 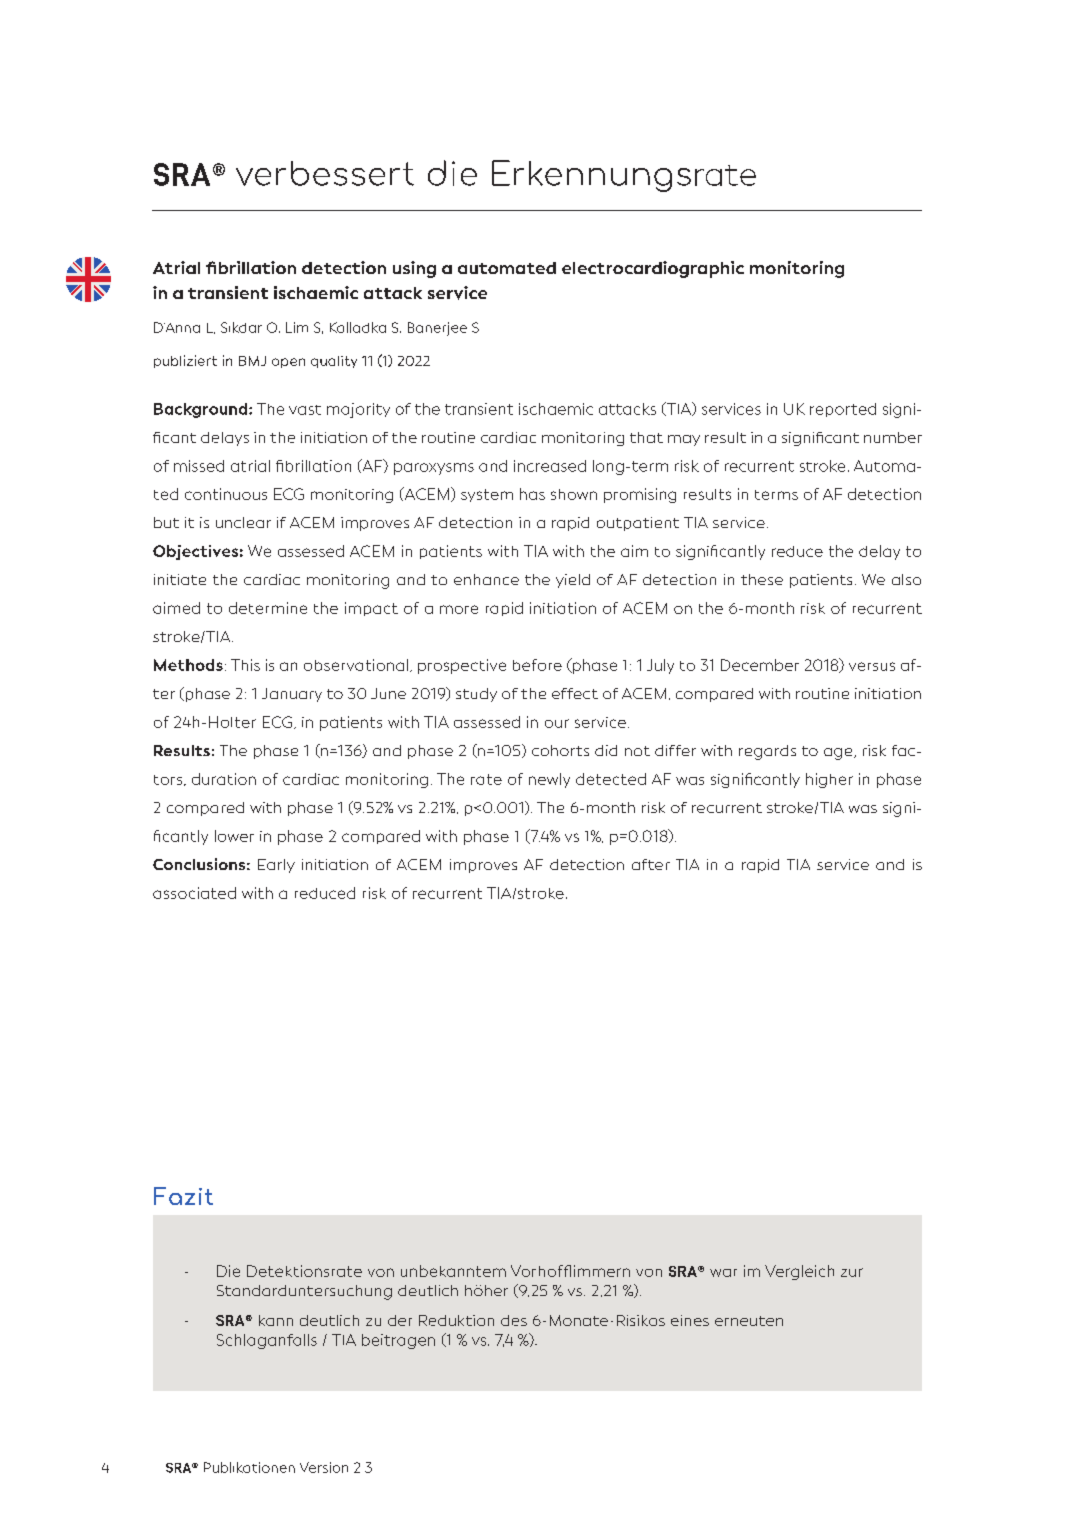 What do you see at coordinates (245, 665) in the screenshot?
I see `This` at bounding box center [245, 665].
